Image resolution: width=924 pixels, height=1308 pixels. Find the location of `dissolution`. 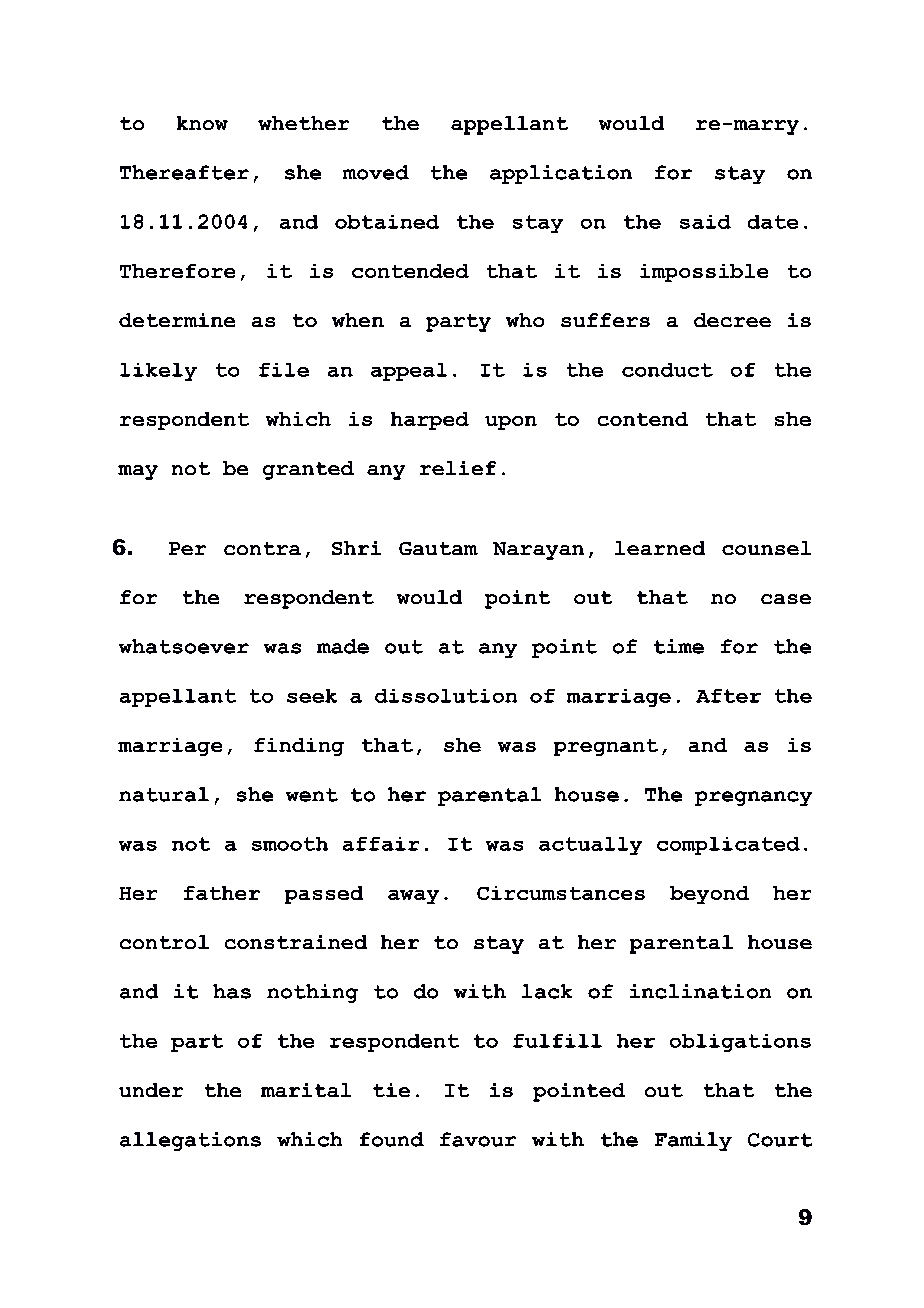

dissolution is located at coordinates (446, 696).
